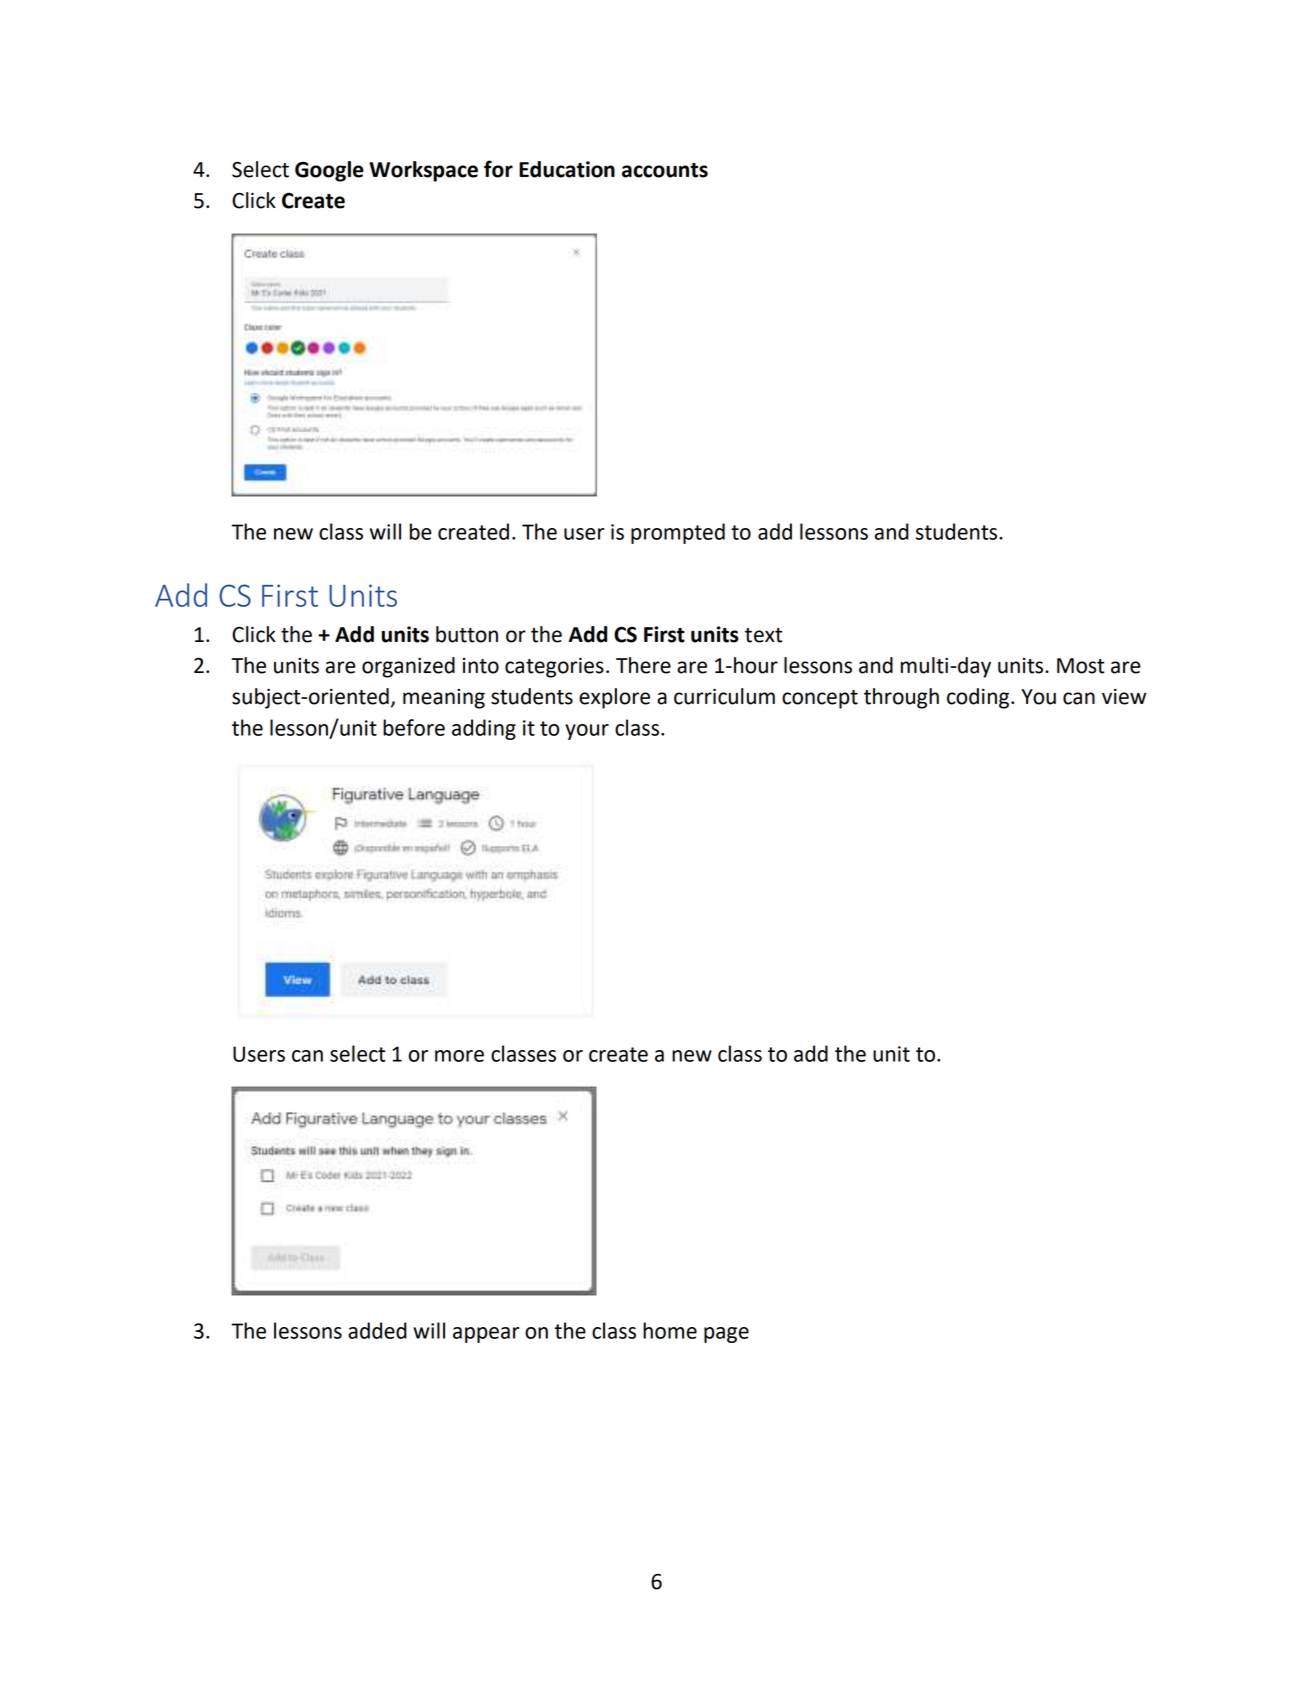 Image resolution: width=1313 pixels, height=1699 pixels. What do you see at coordinates (587, 732) in the document?
I see `your` at bounding box center [587, 732].
